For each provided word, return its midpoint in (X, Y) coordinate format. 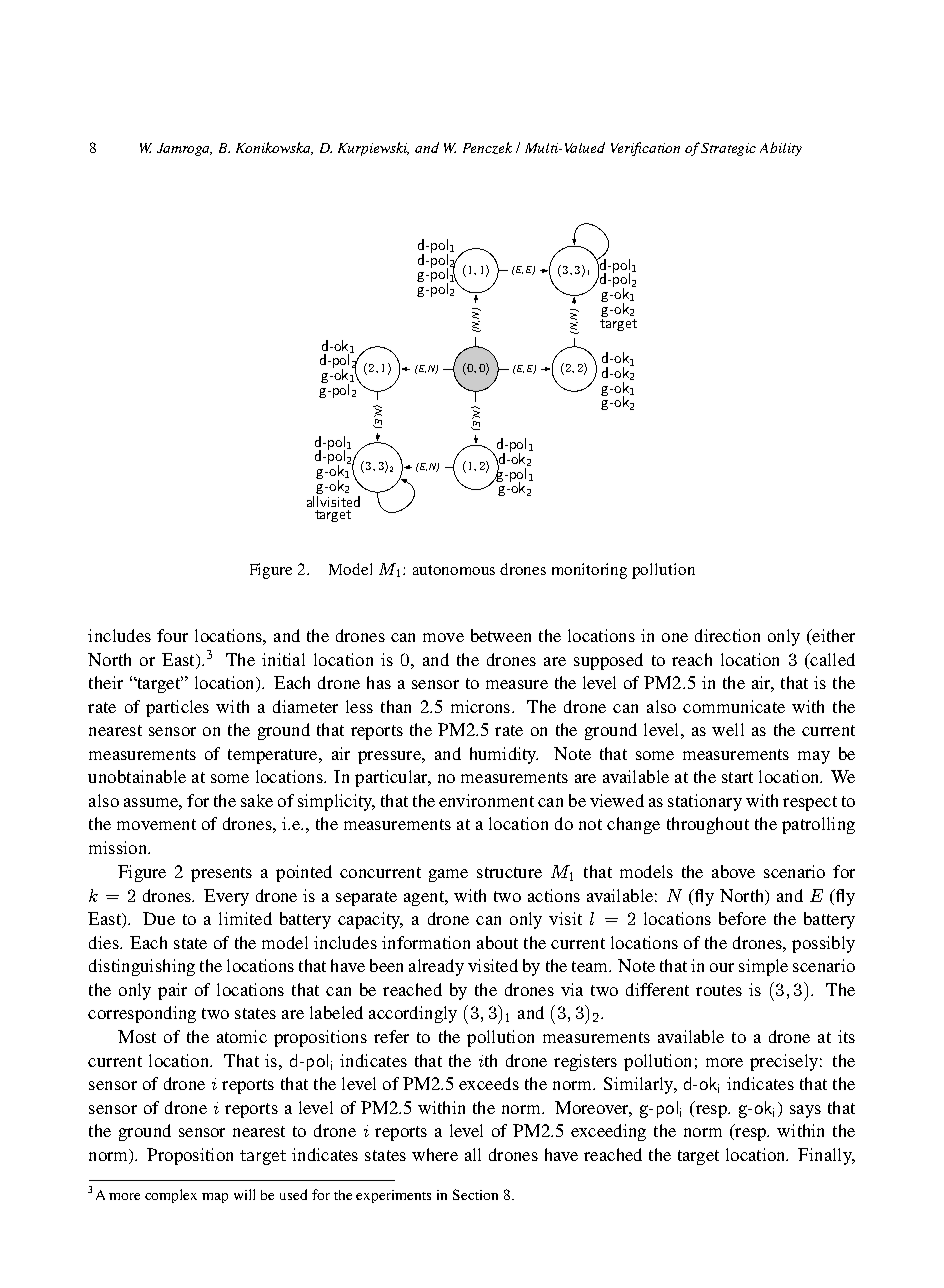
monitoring (589, 571)
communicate (734, 706)
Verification (645, 149)
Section (475, 1194)
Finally (826, 1156)
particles (177, 708)
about (497, 942)
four (172, 635)
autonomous (454, 570)
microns (482, 706)
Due (159, 918)
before (742, 918)
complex (171, 1196)
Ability (781, 149)
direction (727, 635)
